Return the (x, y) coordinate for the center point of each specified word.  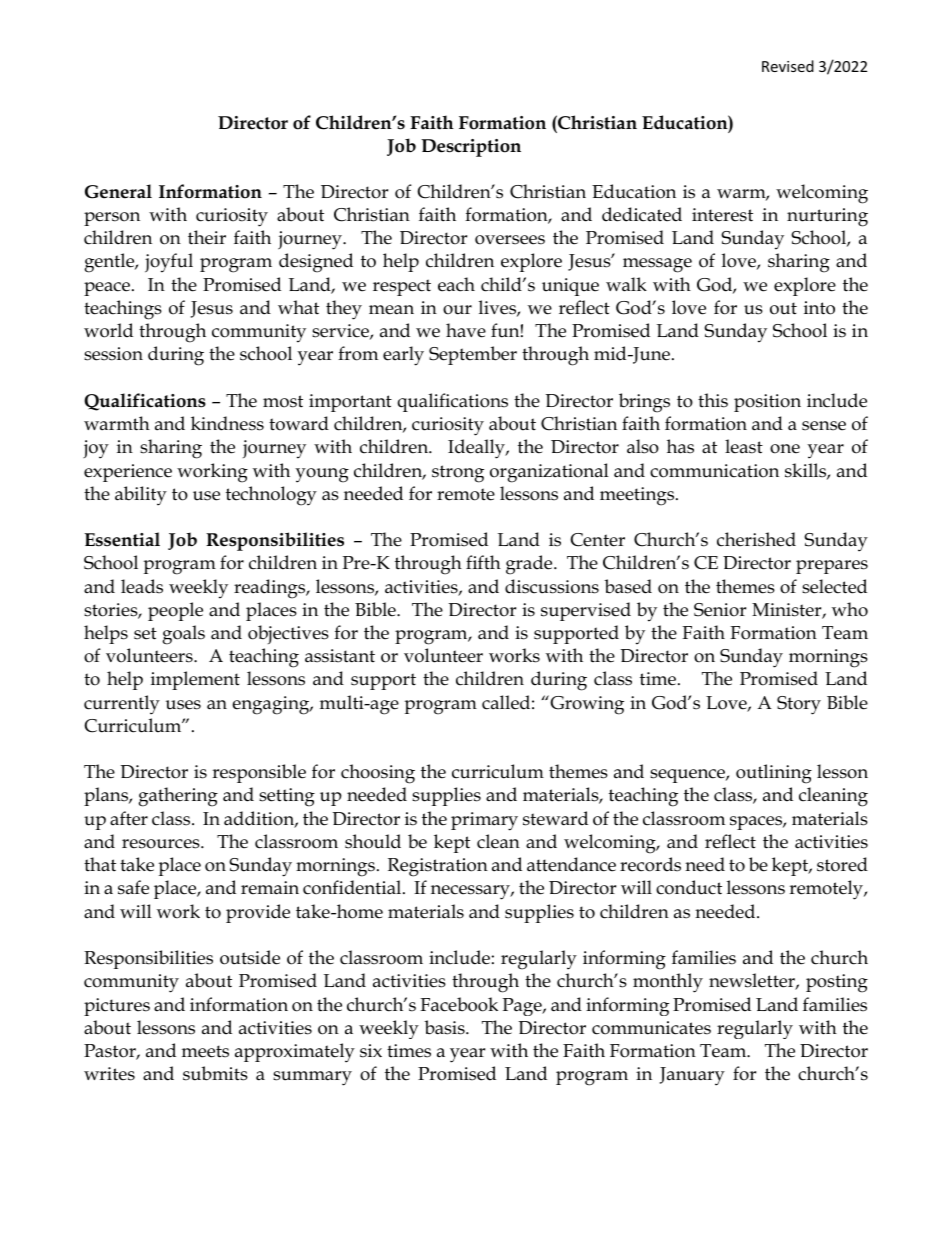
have (466, 330)
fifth (483, 562)
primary (484, 821)
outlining (774, 774)
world (108, 330)
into (819, 308)
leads (142, 586)
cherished (756, 539)
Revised (788, 66)
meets (205, 1051)
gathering (178, 797)
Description (471, 148)
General (118, 191)
